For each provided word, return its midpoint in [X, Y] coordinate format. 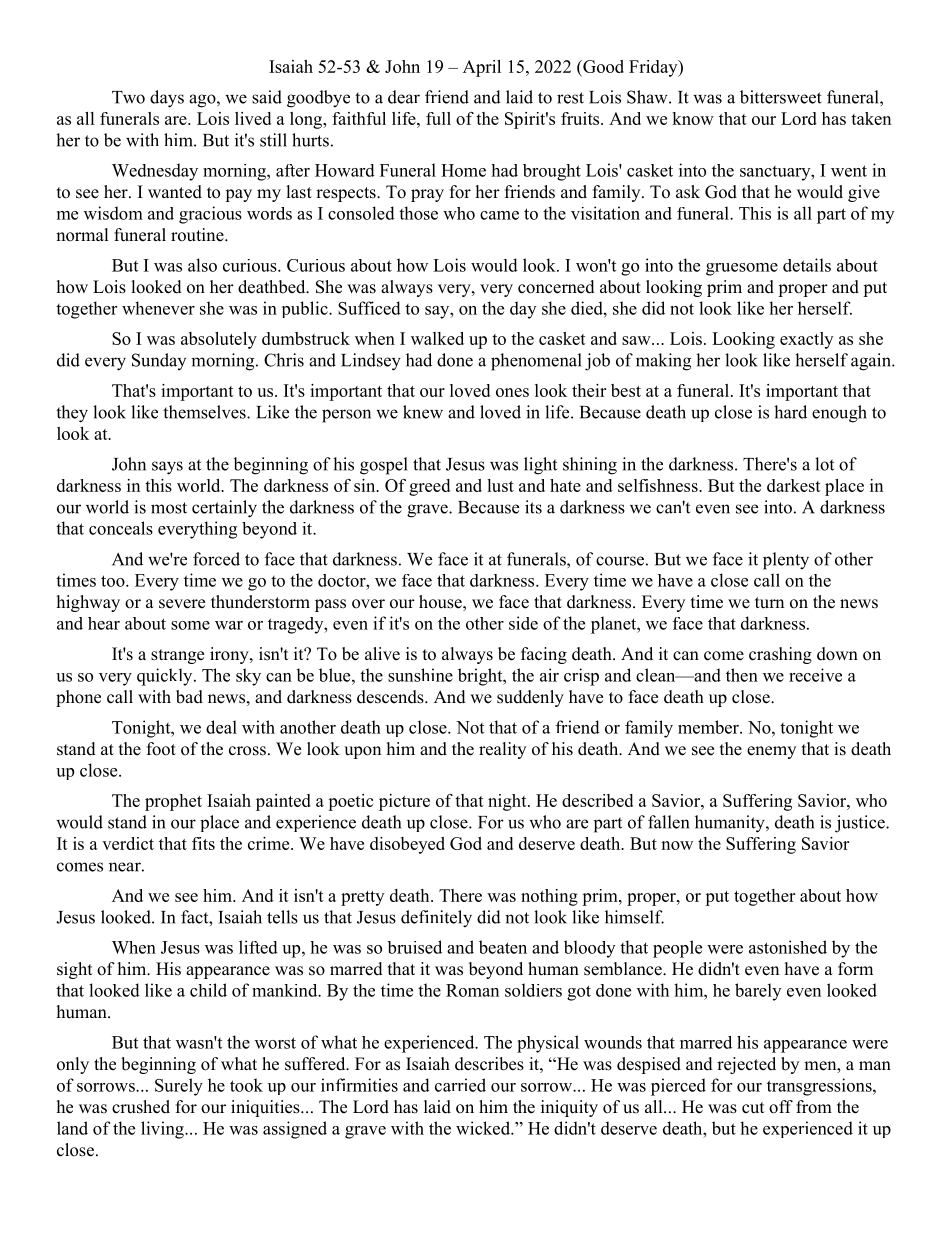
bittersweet [781, 97]
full [438, 118]
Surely [179, 1087]
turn [769, 603]
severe [182, 604]
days [167, 99]
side [523, 623]
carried [460, 1085]
